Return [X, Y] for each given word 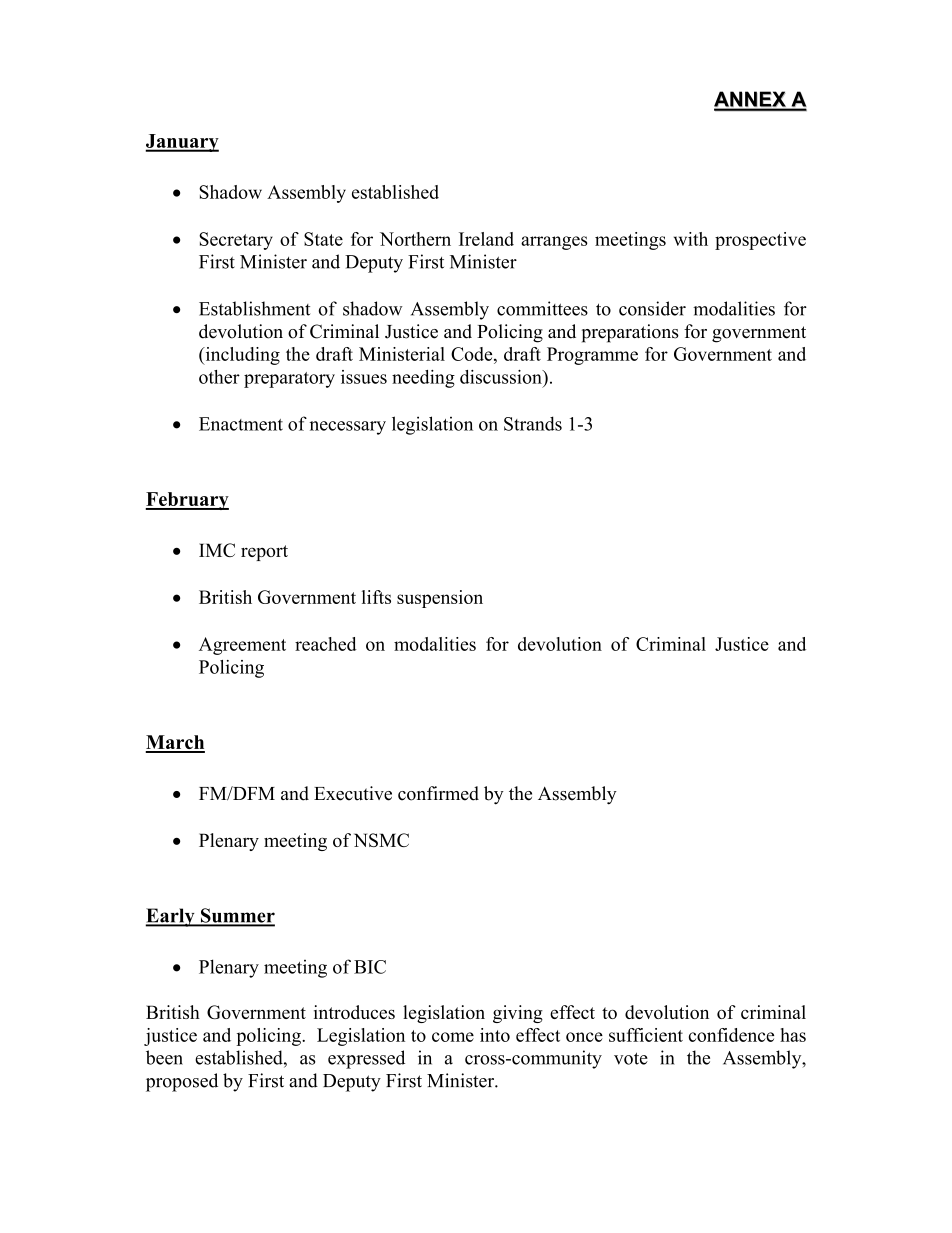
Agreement [242, 646]
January [182, 143]
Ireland [486, 239]
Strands [533, 423]
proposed [182, 1082]
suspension [440, 599]
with [691, 239]
